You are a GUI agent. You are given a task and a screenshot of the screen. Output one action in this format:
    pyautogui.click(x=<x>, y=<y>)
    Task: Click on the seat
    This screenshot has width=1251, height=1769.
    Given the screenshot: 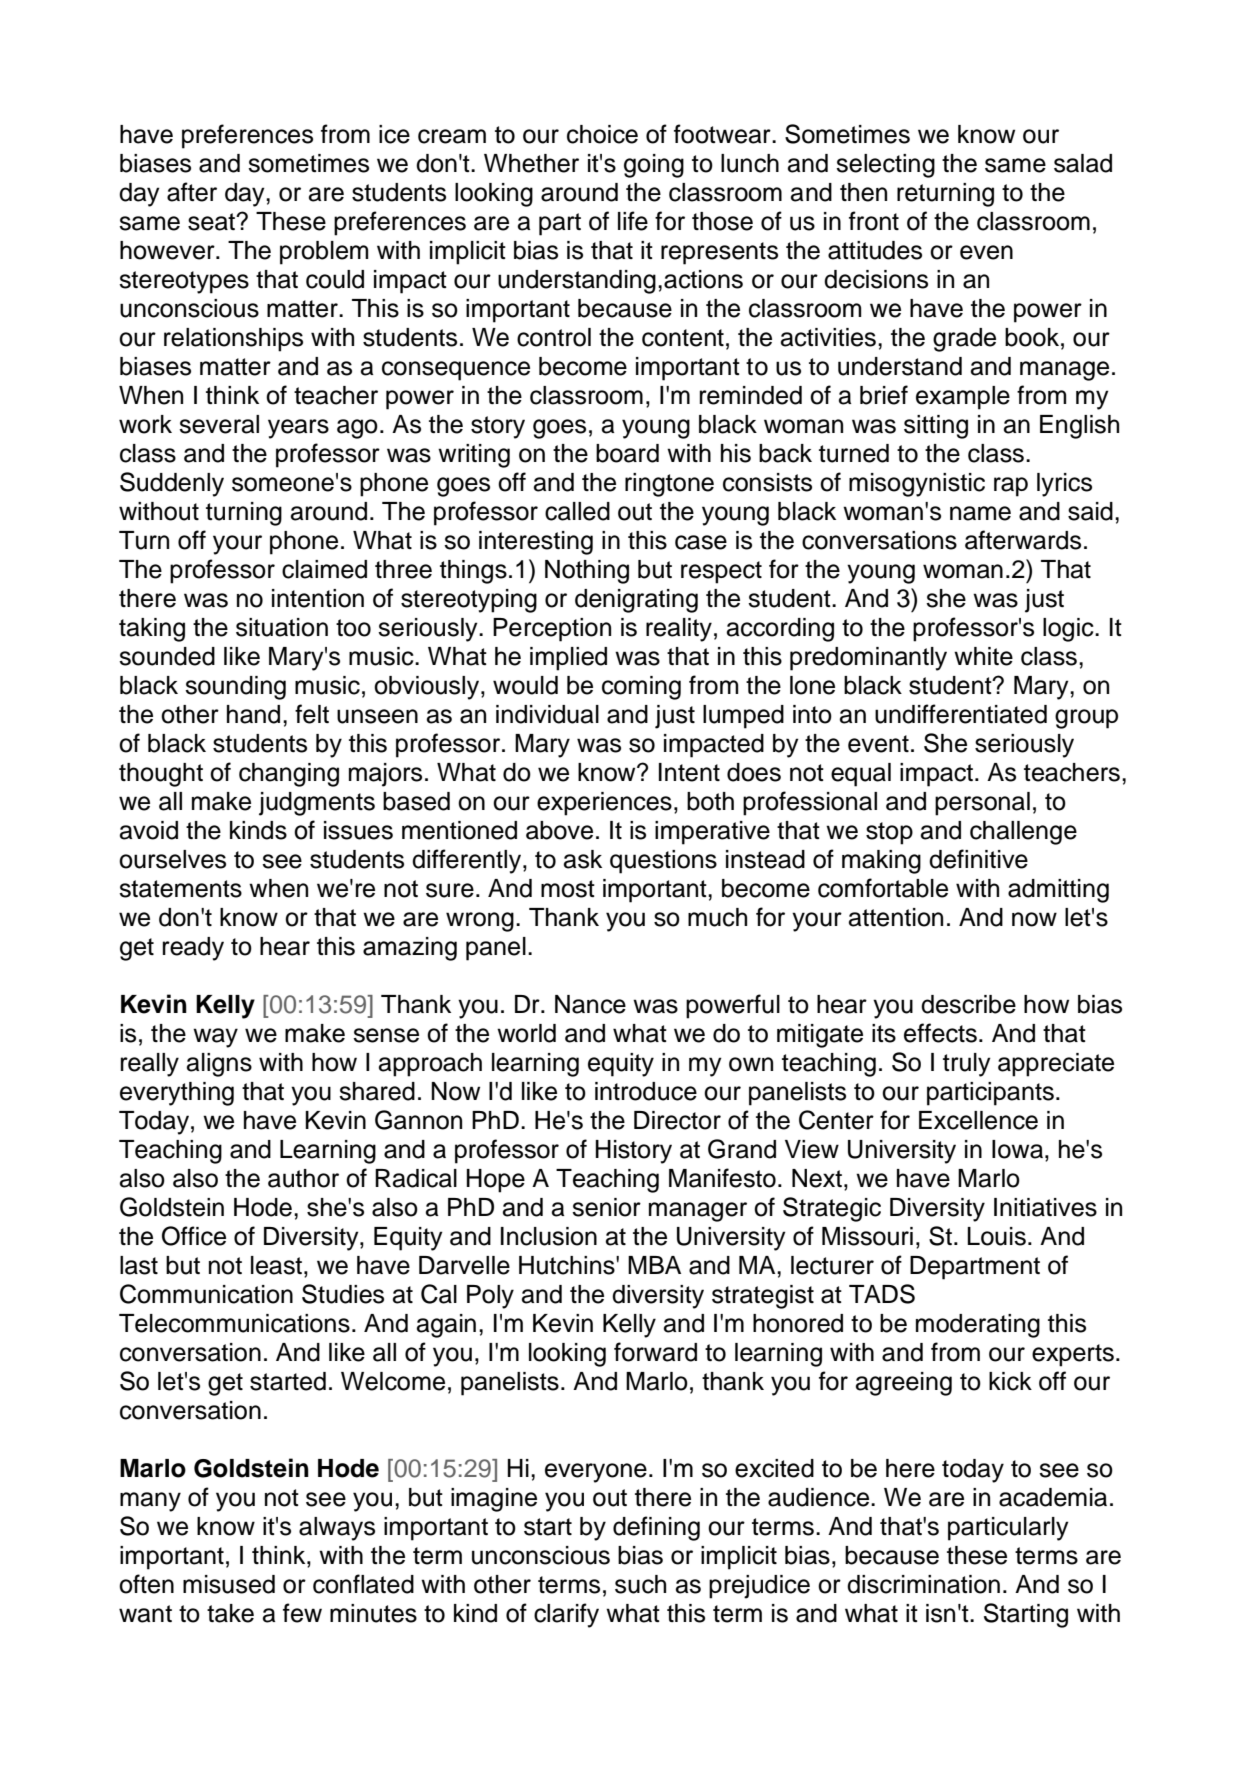 What is the action you would take?
    pyautogui.click(x=212, y=222)
